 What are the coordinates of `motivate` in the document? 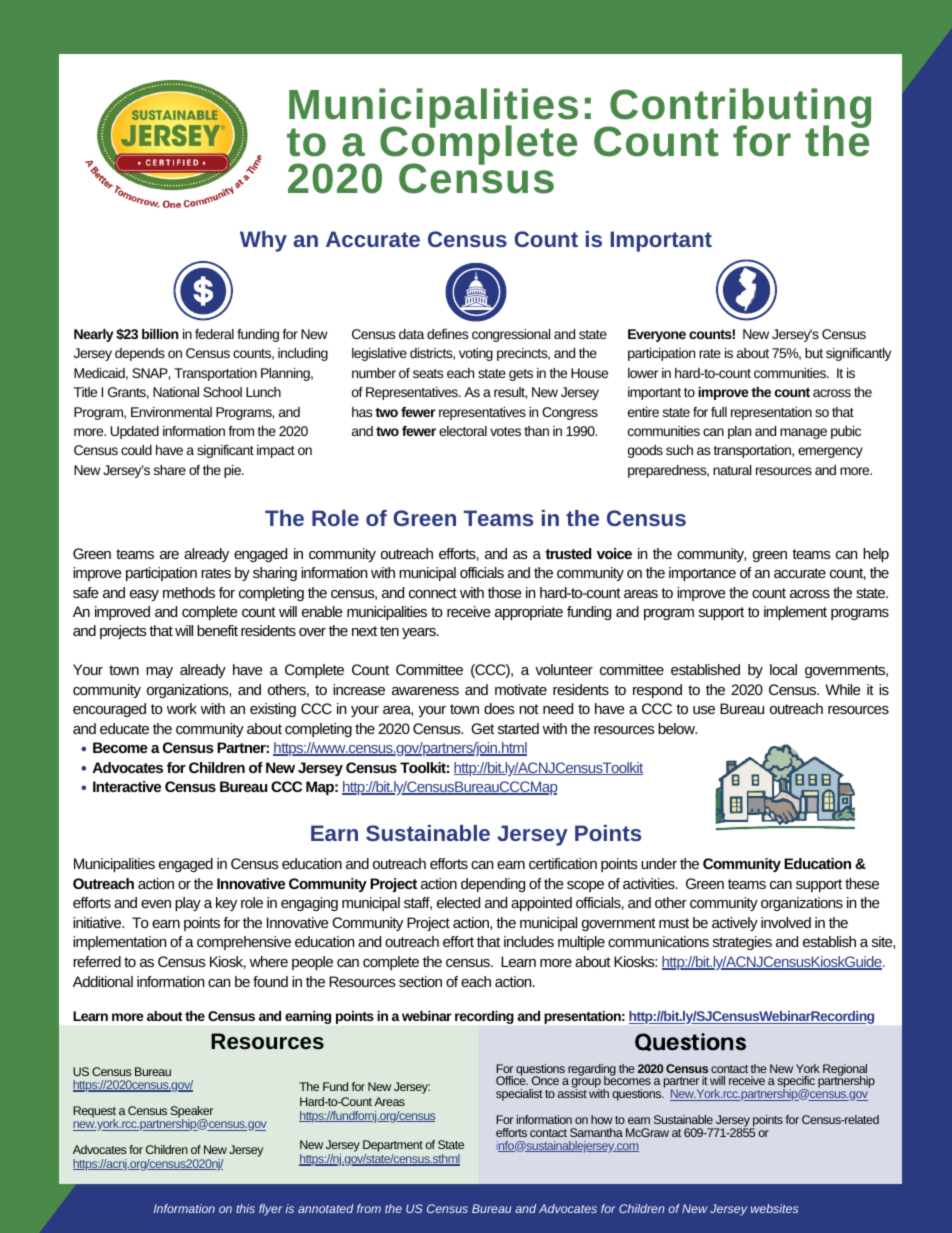 It's located at (521, 689).
